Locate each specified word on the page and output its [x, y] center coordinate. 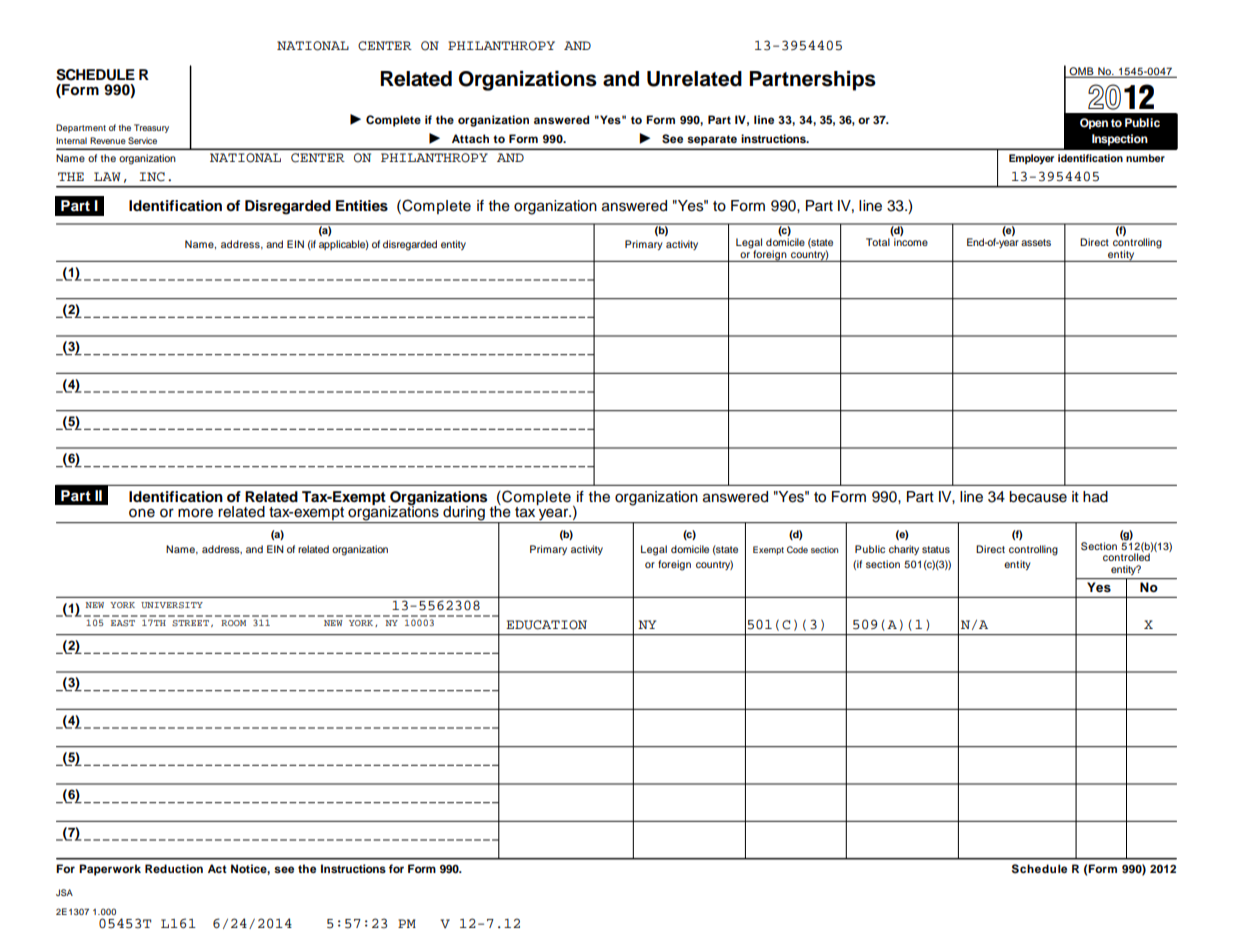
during [464, 514]
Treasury [151, 128]
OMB [1081, 72]
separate [712, 140]
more [195, 513]
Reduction [174, 868]
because [1038, 497]
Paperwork [110, 870]
